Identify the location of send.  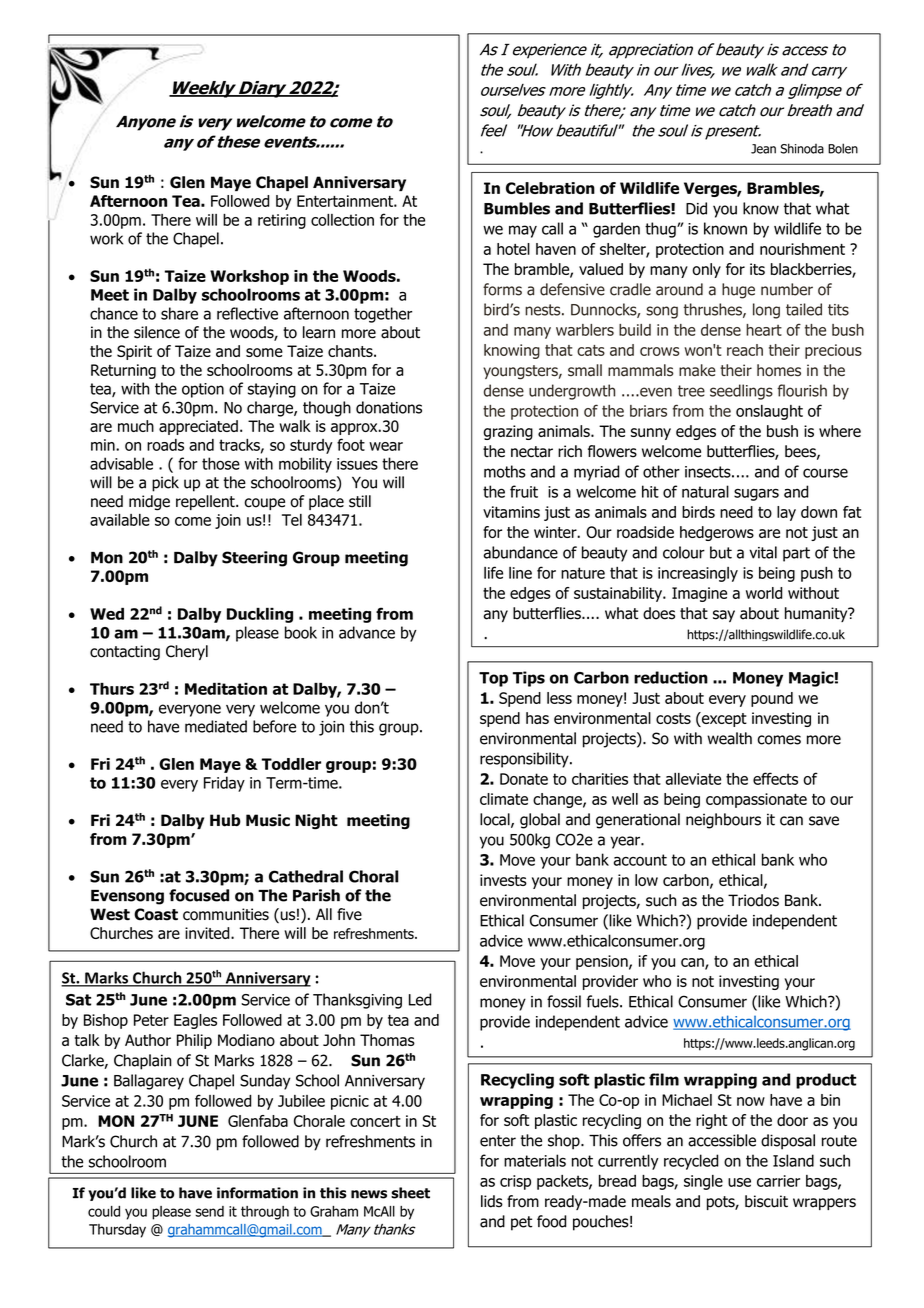
(209, 1211).
